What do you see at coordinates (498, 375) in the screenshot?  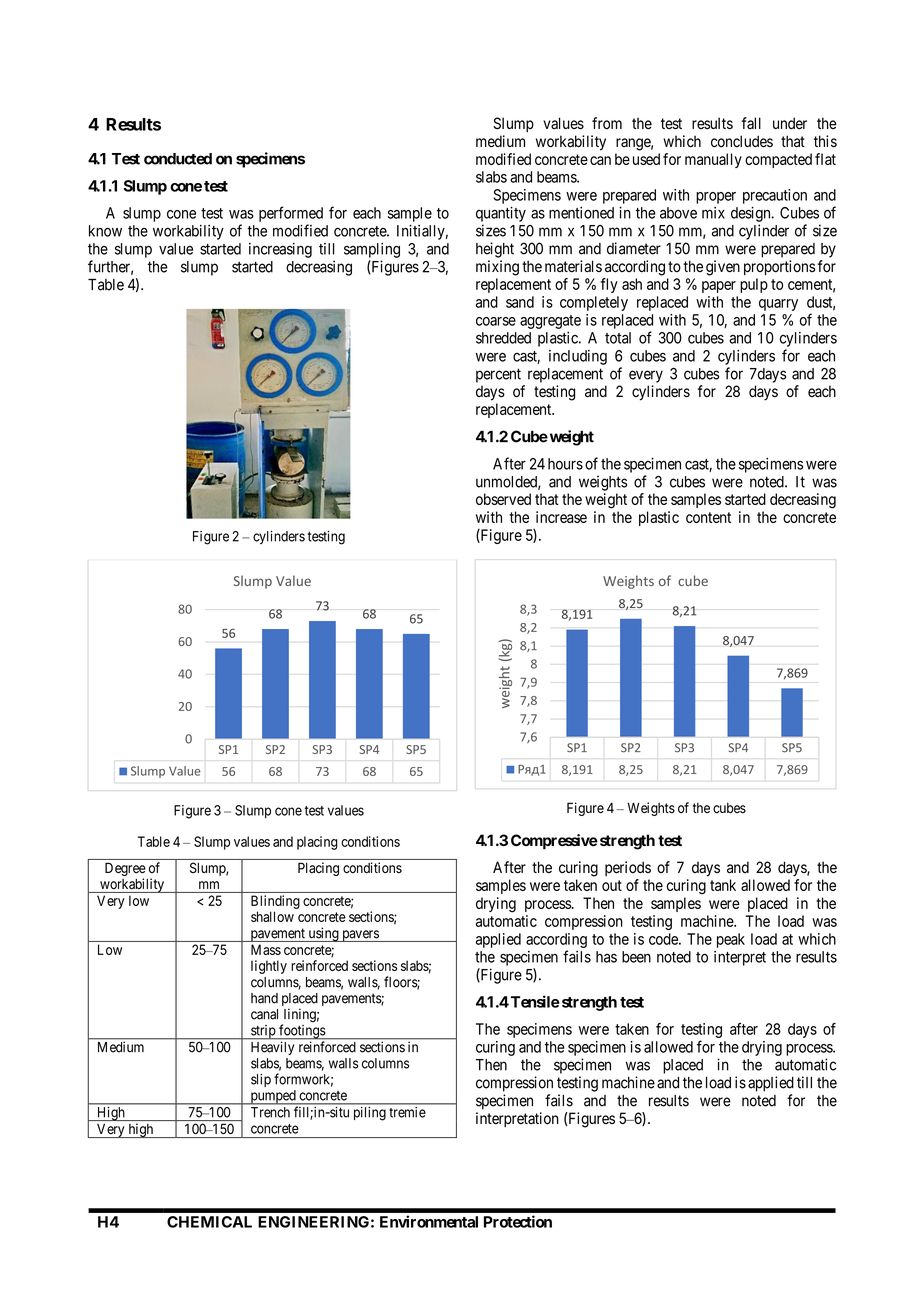 I see `percent` at bounding box center [498, 375].
